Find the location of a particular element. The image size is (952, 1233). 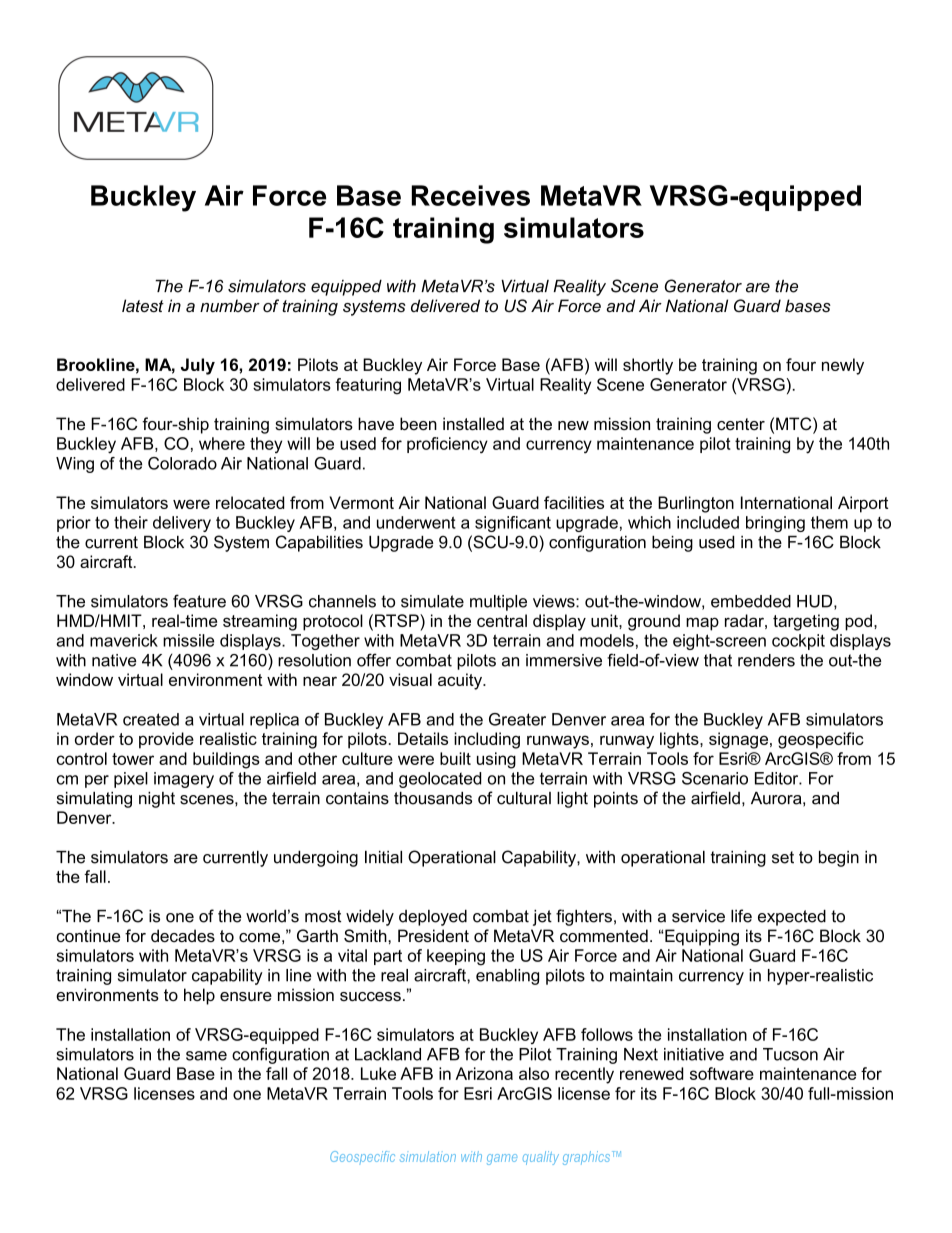

newly is located at coordinates (843, 366).
